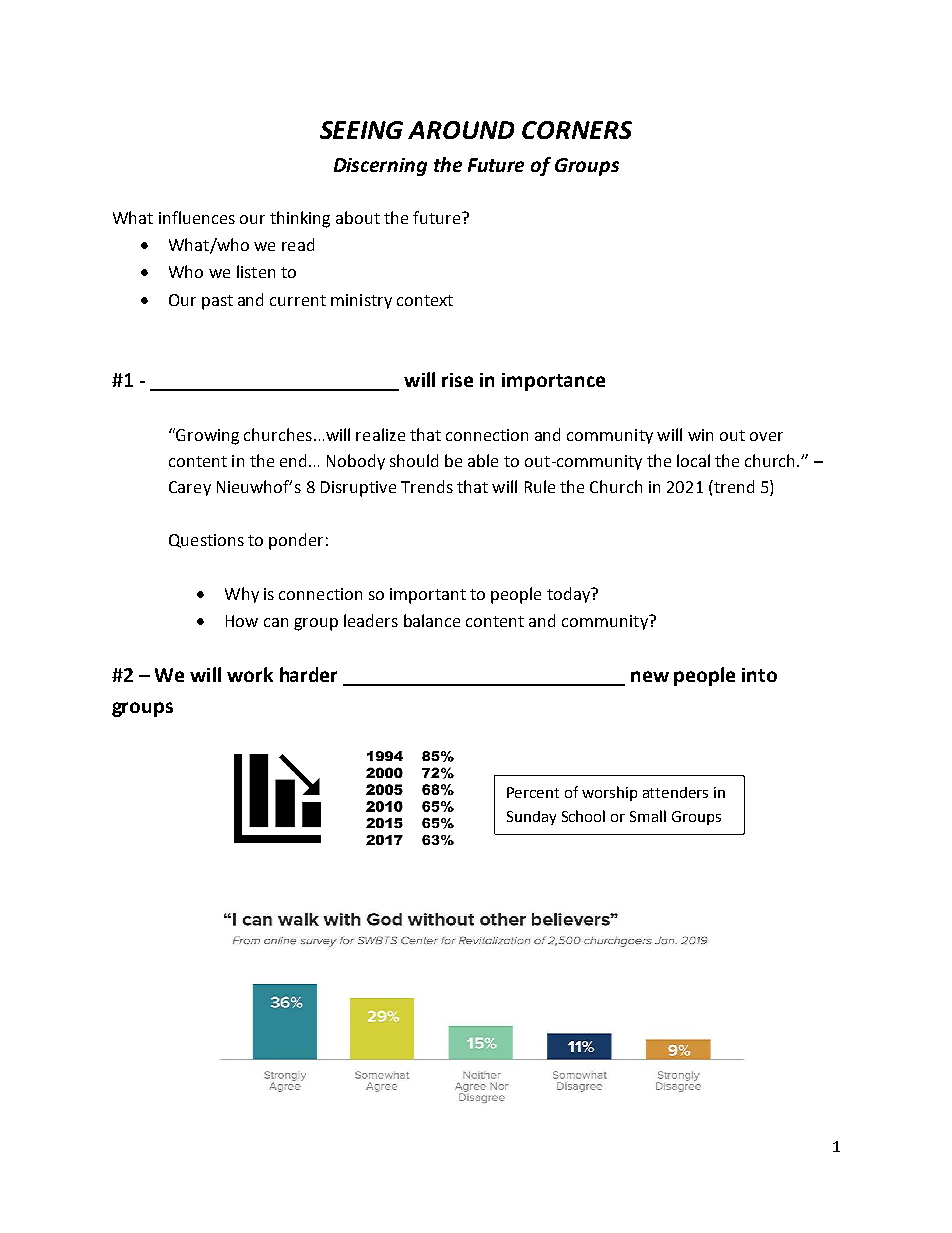 The image size is (952, 1233). Describe the element at coordinates (766, 436) in the screenshot. I see `over` at that location.
